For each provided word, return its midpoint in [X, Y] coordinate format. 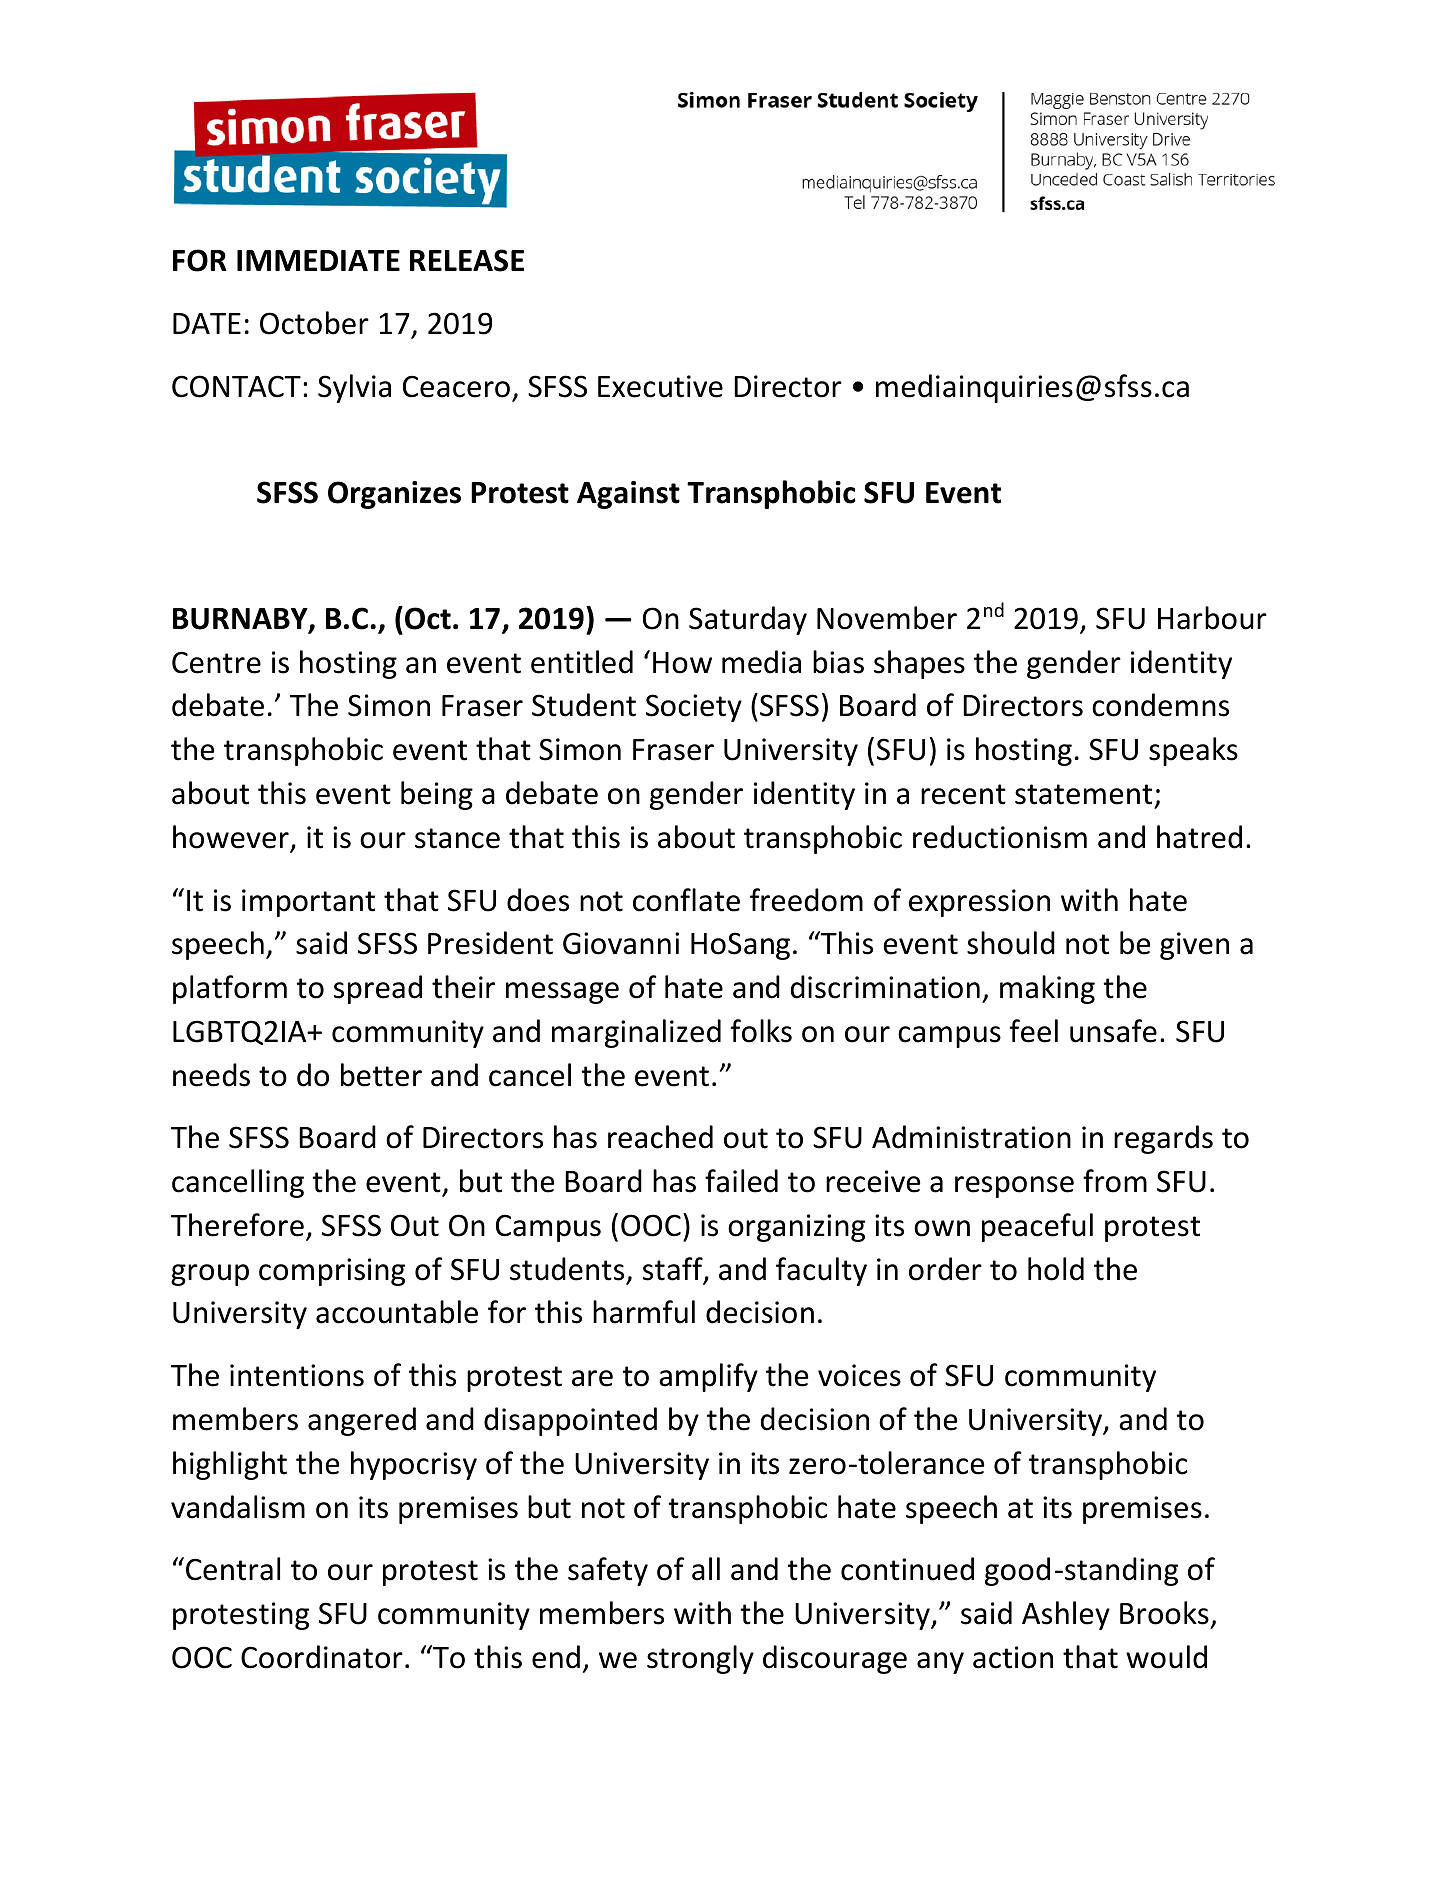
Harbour [1212, 618]
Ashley [1066, 1615]
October [314, 323]
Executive [660, 386]
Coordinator [322, 1657]
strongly [700, 1659]
